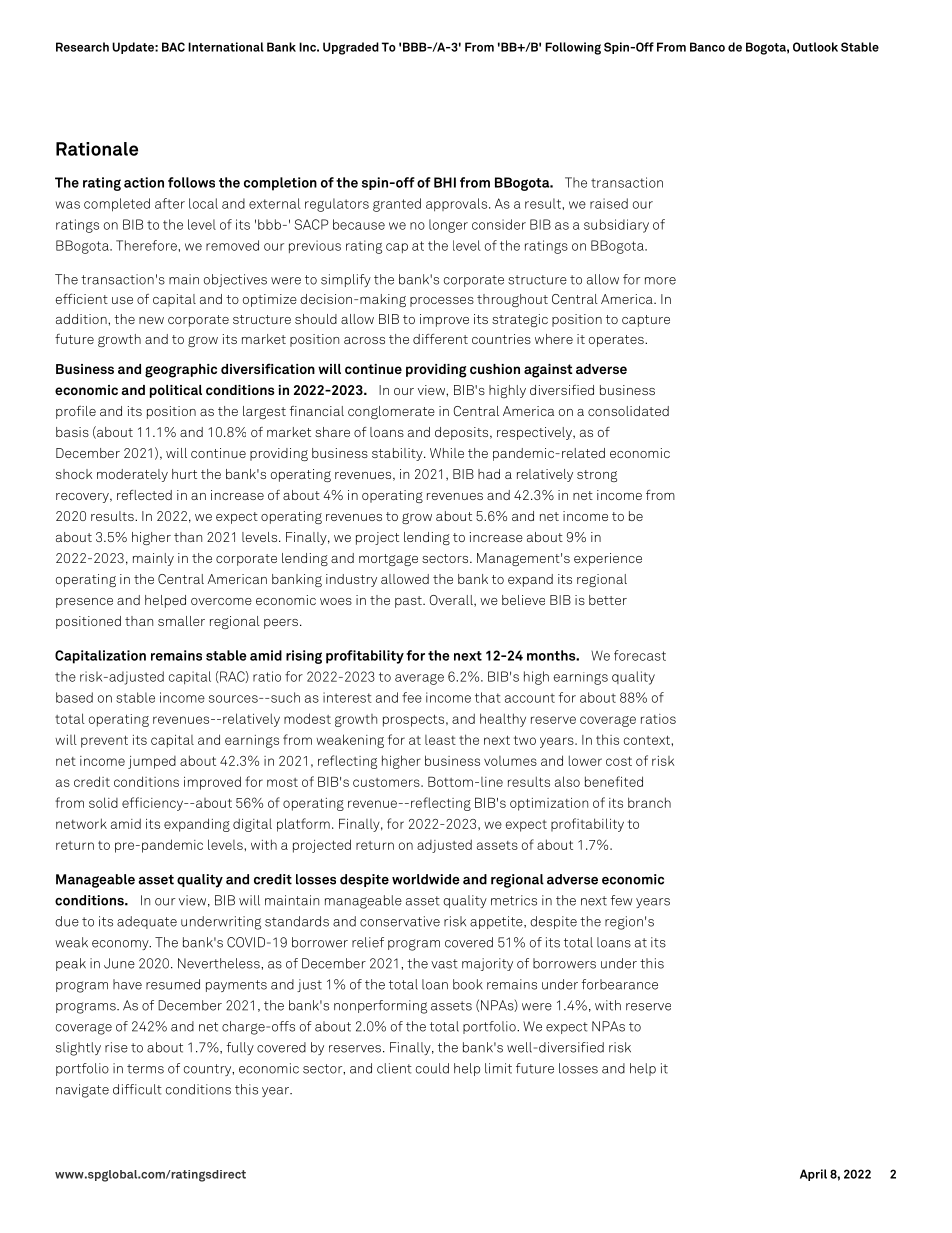 The image size is (952, 1233). Describe the element at coordinates (351, 48) in the screenshot. I see `Upgraded` at that location.
